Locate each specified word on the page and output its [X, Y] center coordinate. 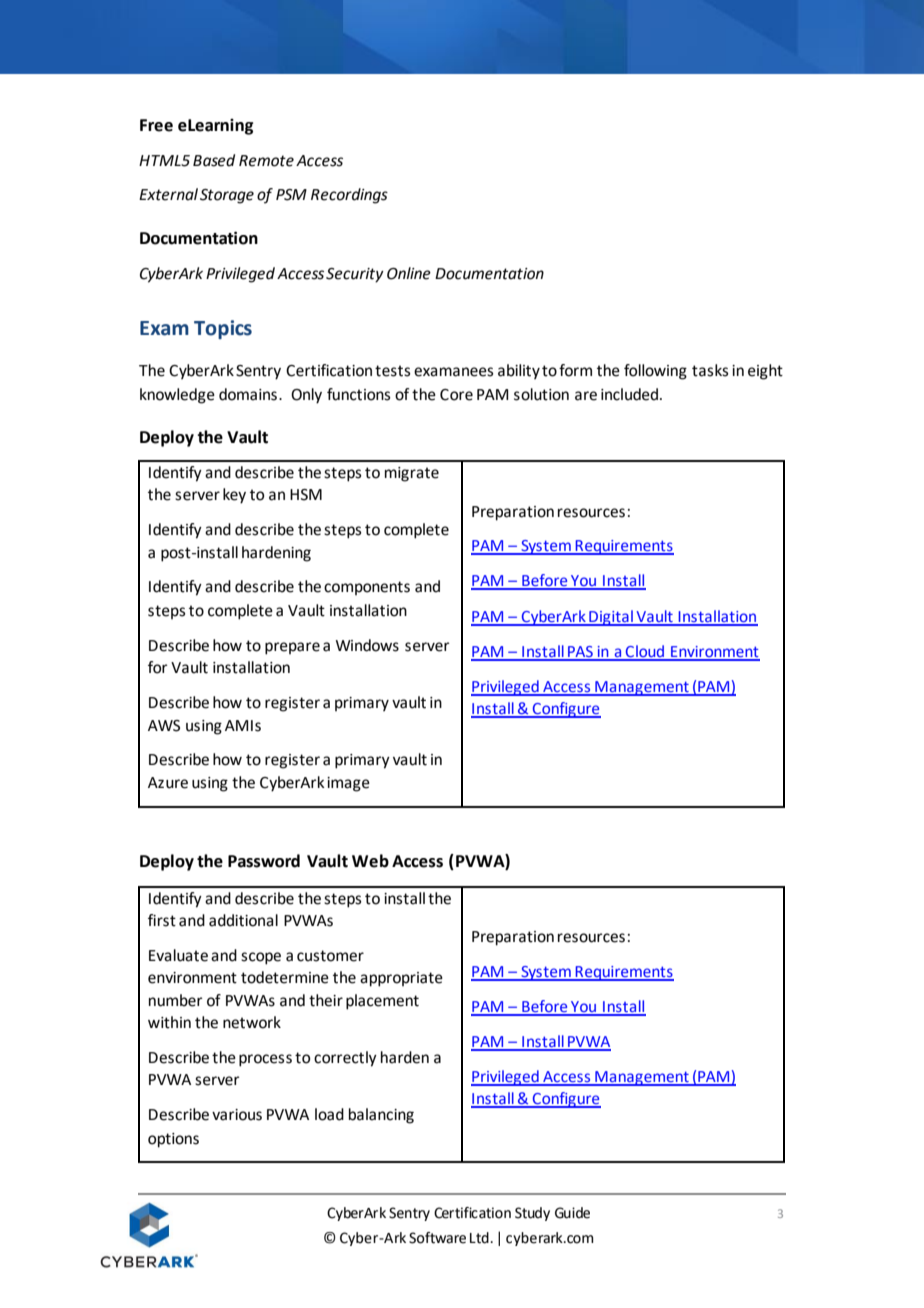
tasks [710, 370]
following [655, 372]
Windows [367, 645]
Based [214, 160]
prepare [292, 648]
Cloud [645, 652]
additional [243, 920]
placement [382, 1002]
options [173, 1140]
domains [248, 394]
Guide [572, 1213]
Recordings [349, 196]
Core [456, 395]
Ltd [479, 1238]
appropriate [401, 979]
